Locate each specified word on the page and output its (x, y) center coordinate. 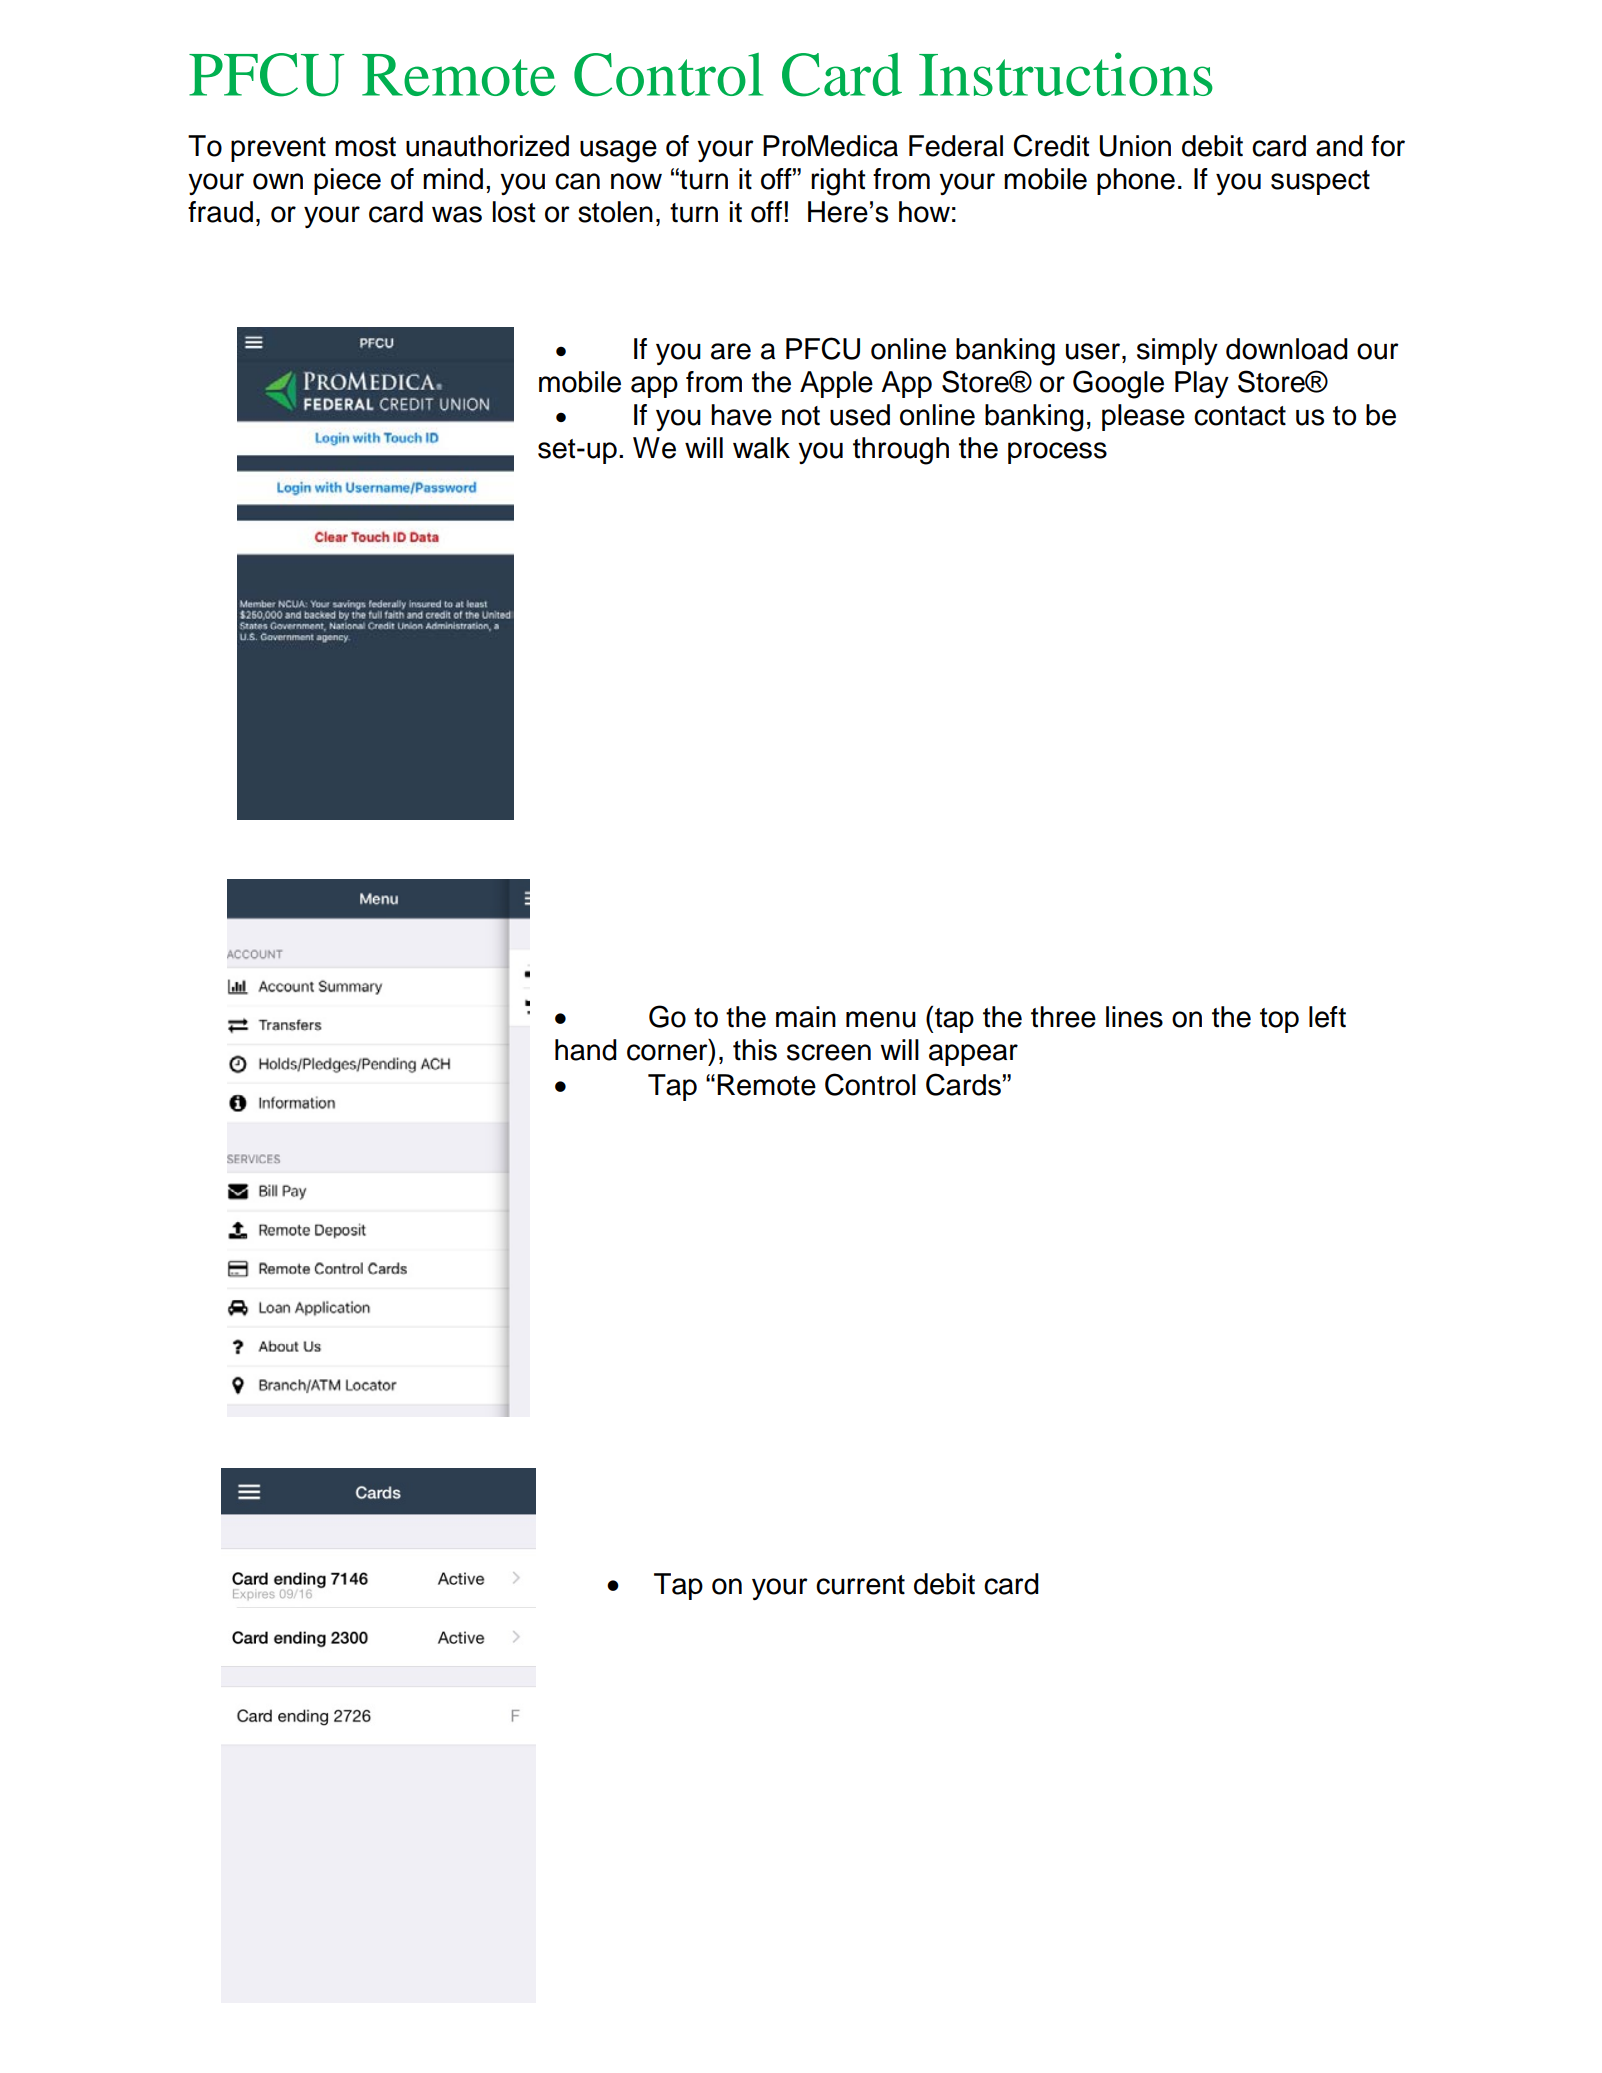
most (365, 147)
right (838, 182)
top (1279, 1020)
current (860, 1585)
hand (586, 1050)
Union (1135, 146)
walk (761, 448)
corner (667, 1052)
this (755, 1050)
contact (1240, 416)
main (806, 1017)
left (1327, 1017)
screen (829, 1052)
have (741, 415)
